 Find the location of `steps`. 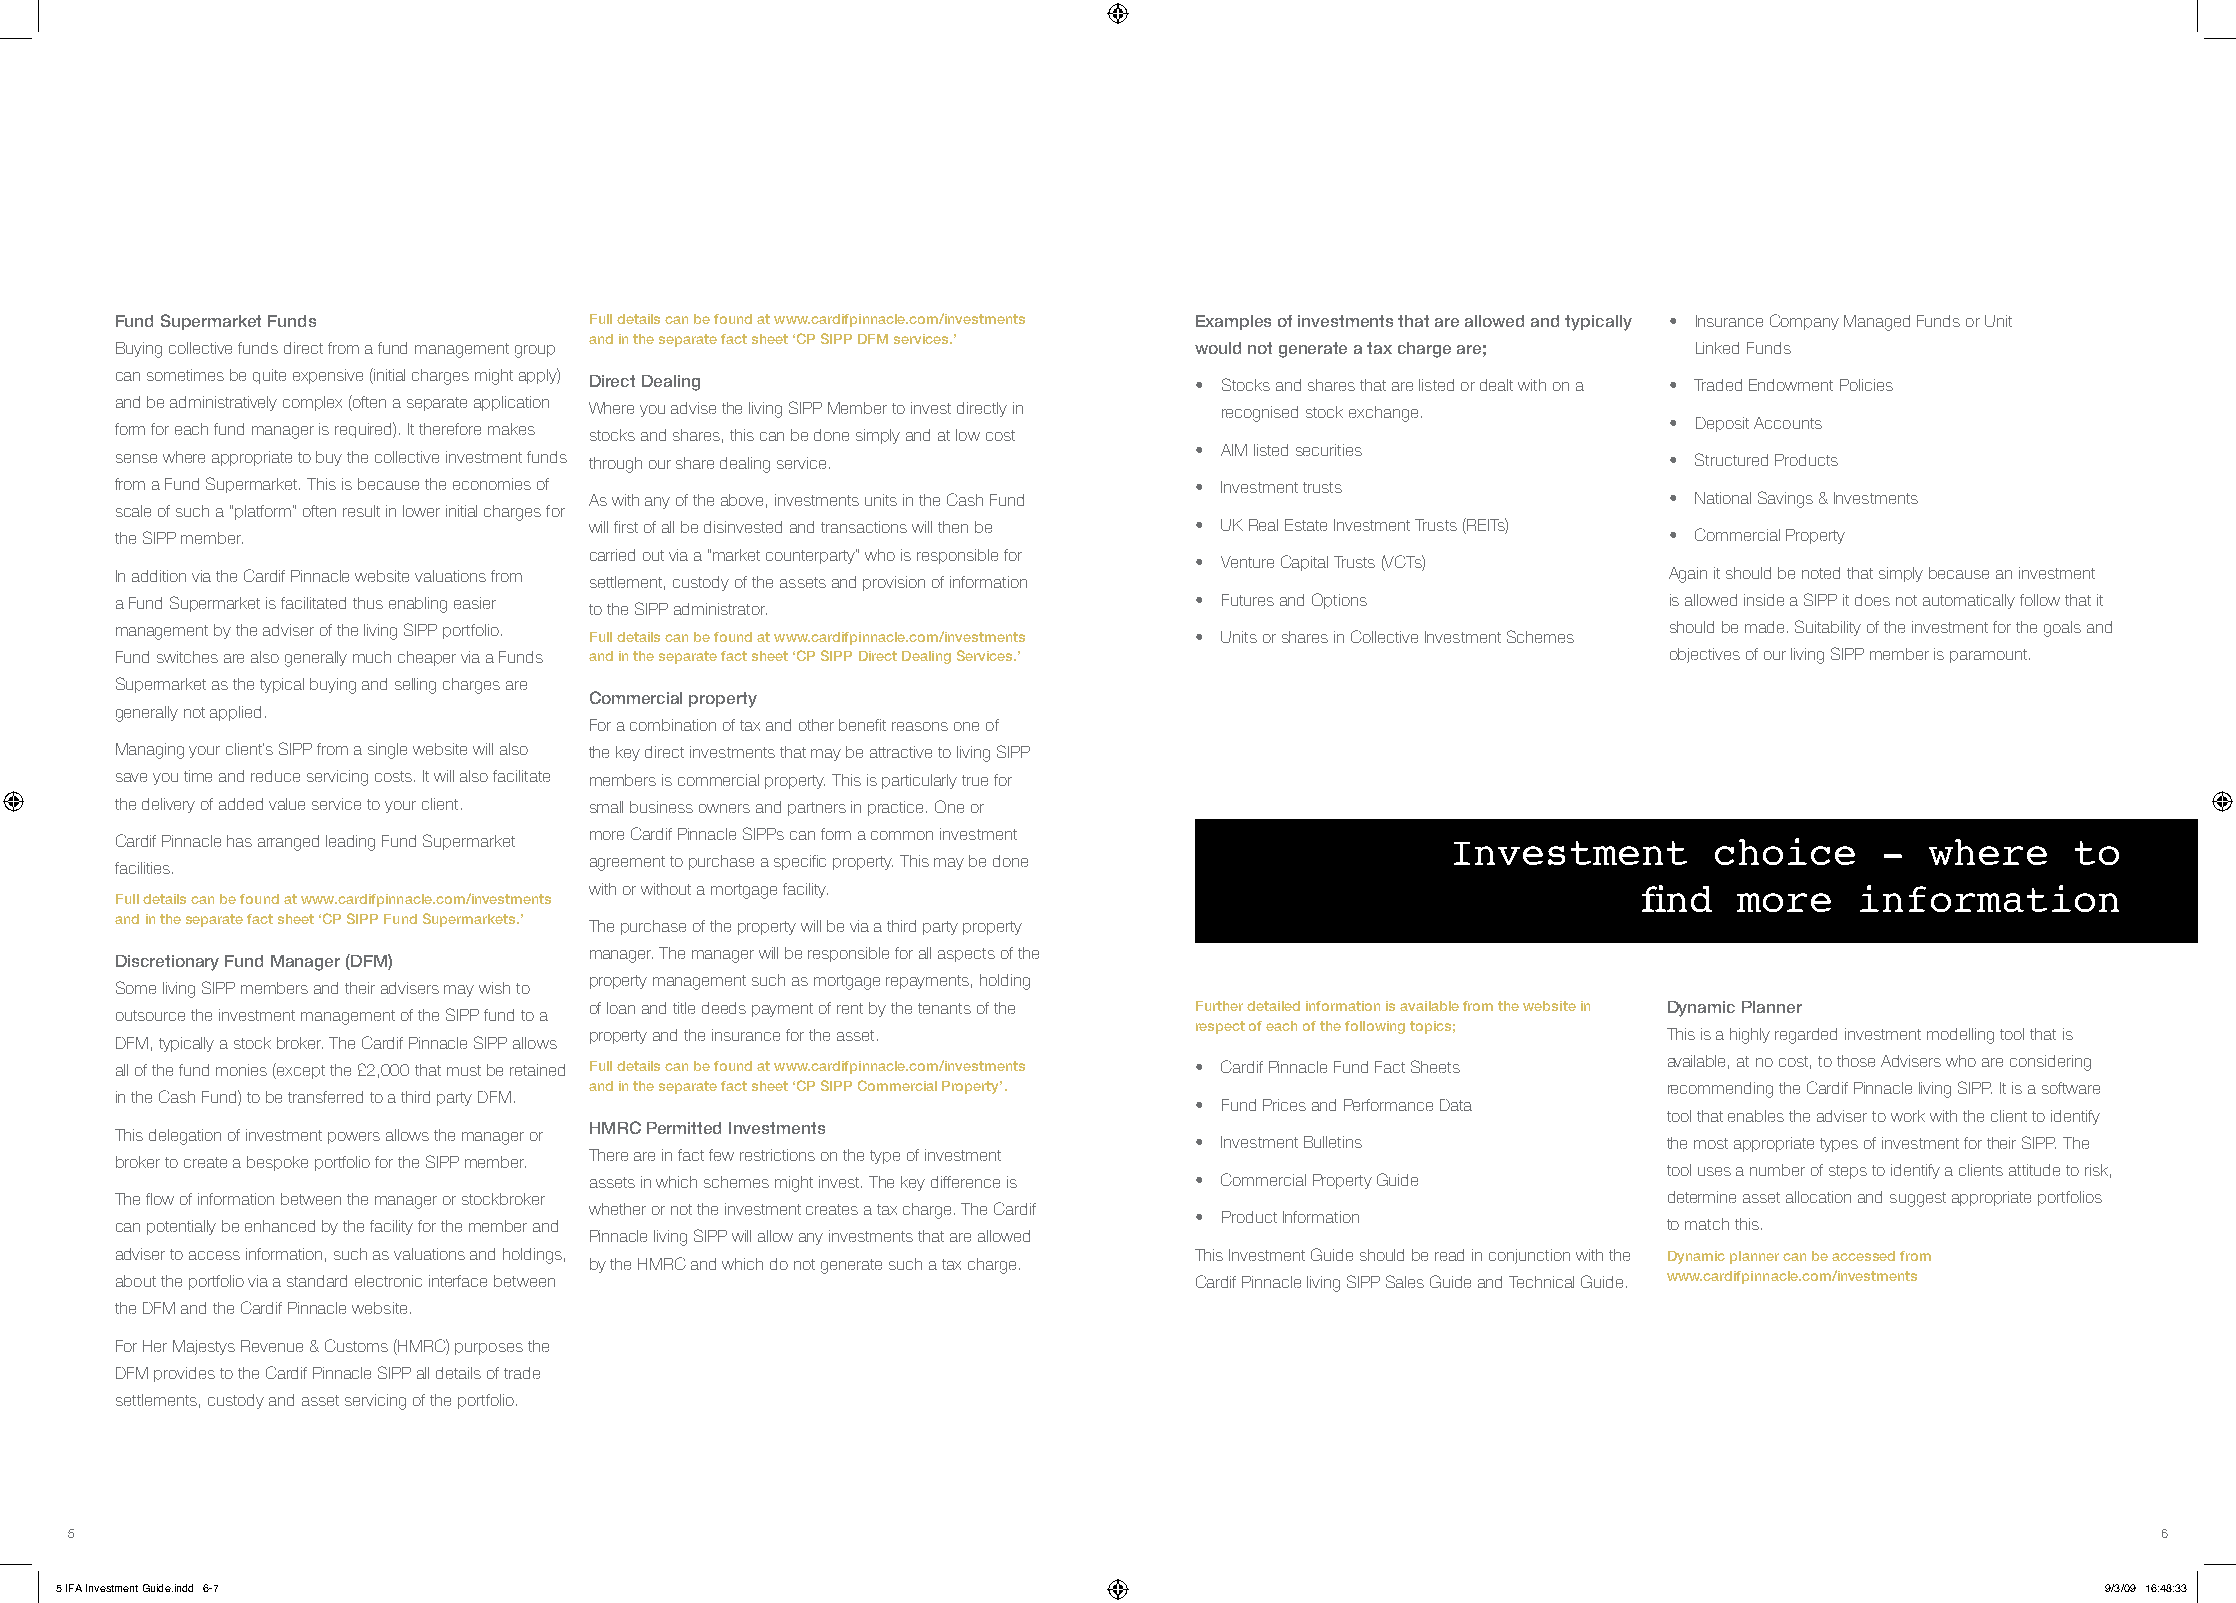

steps is located at coordinates (1848, 1172).
